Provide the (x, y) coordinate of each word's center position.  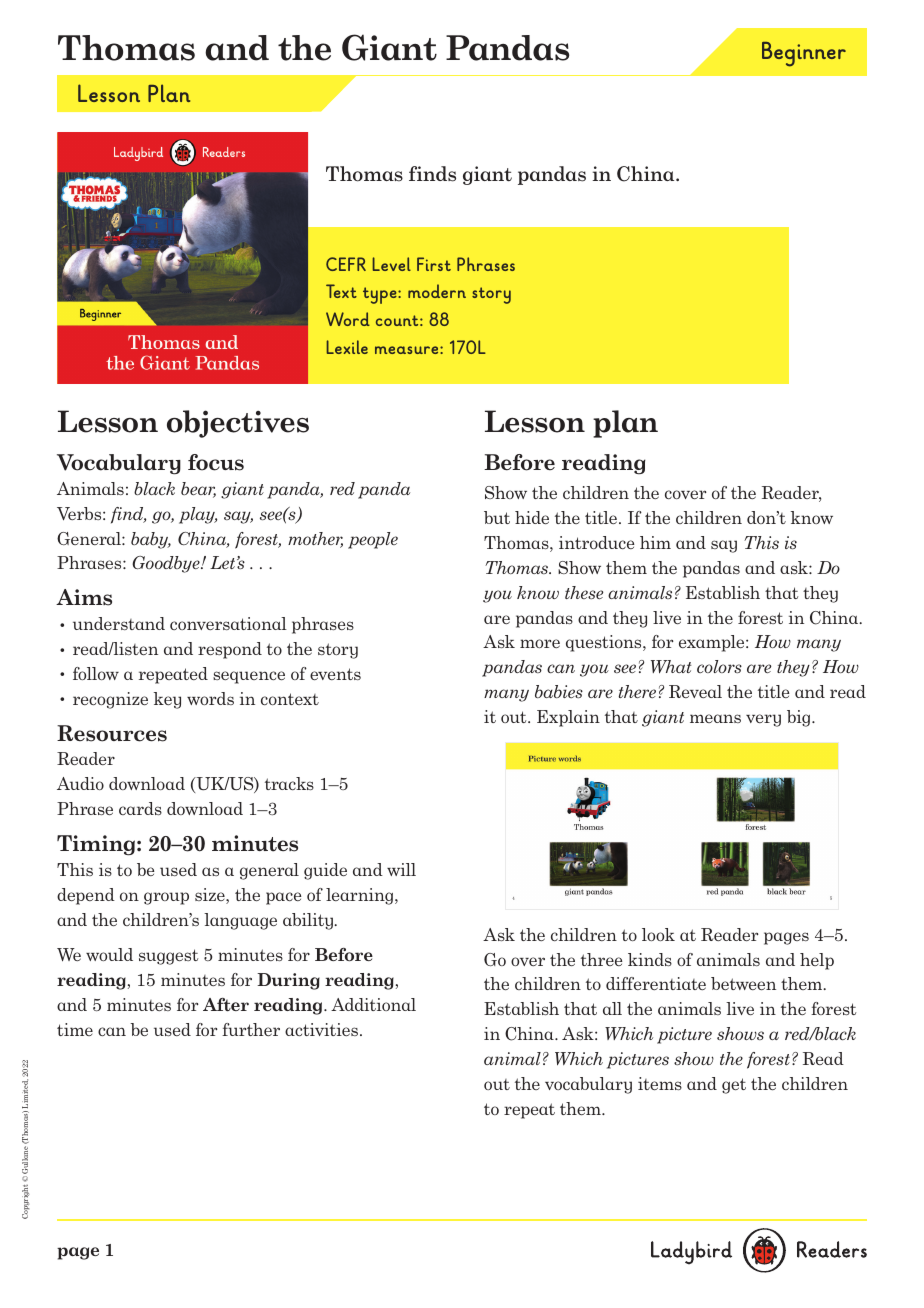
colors (719, 666)
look (658, 934)
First (434, 264)
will (401, 869)
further (251, 1029)
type (381, 295)
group (166, 898)
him (655, 542)
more (540, 643)
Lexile (347, 347)
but (497, 517)
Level (391, 264)
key (167, 700)
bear (198, 490)
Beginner (804, 54)
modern (437, 291)
